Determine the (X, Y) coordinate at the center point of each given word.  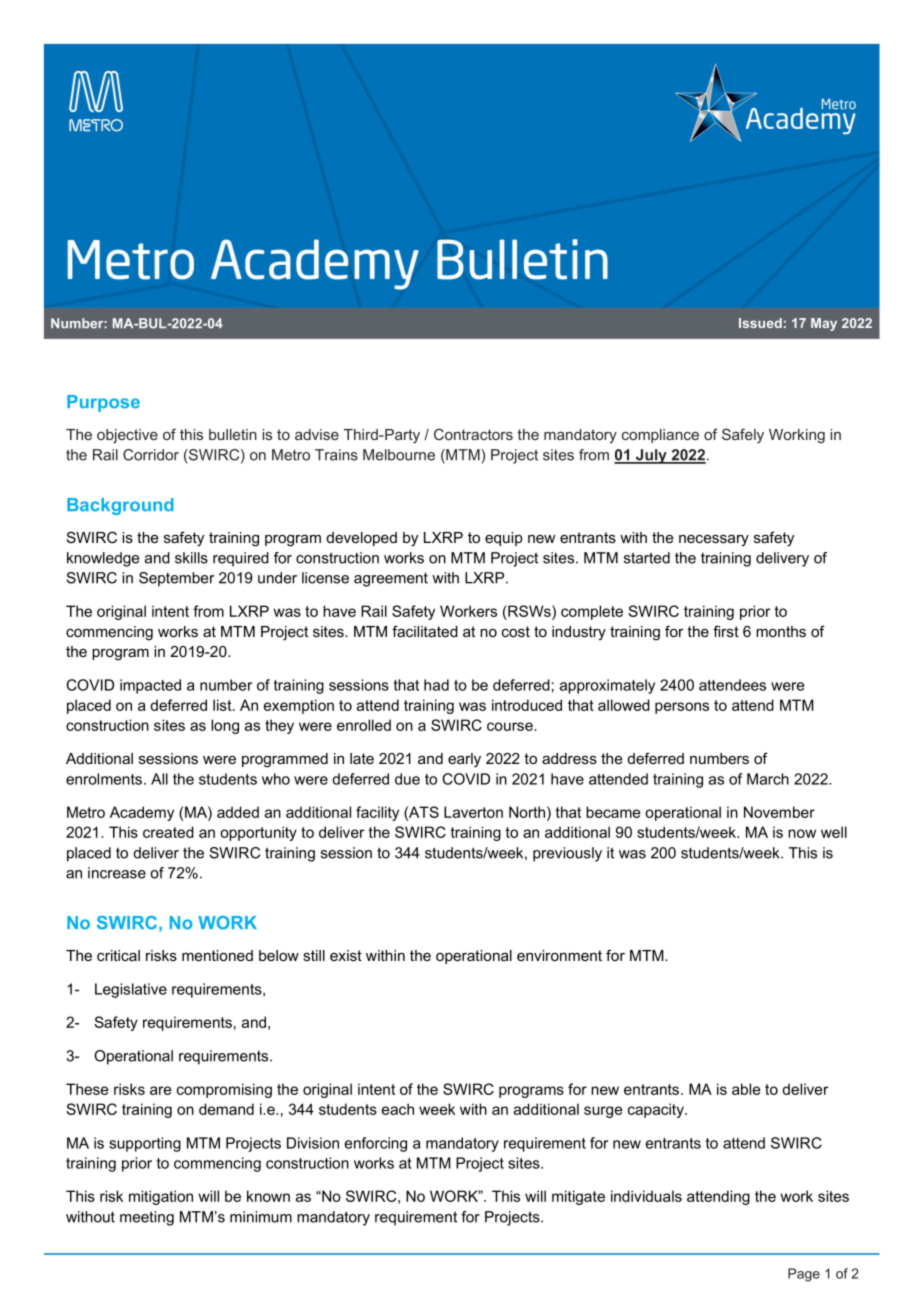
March (768, 779)
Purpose (103, 403)
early (464, 760)
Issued (760, 323)
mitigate (578, 1197)
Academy (142, 813)
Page (804, 1275)
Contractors (473, 434)
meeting (147, 1218)
